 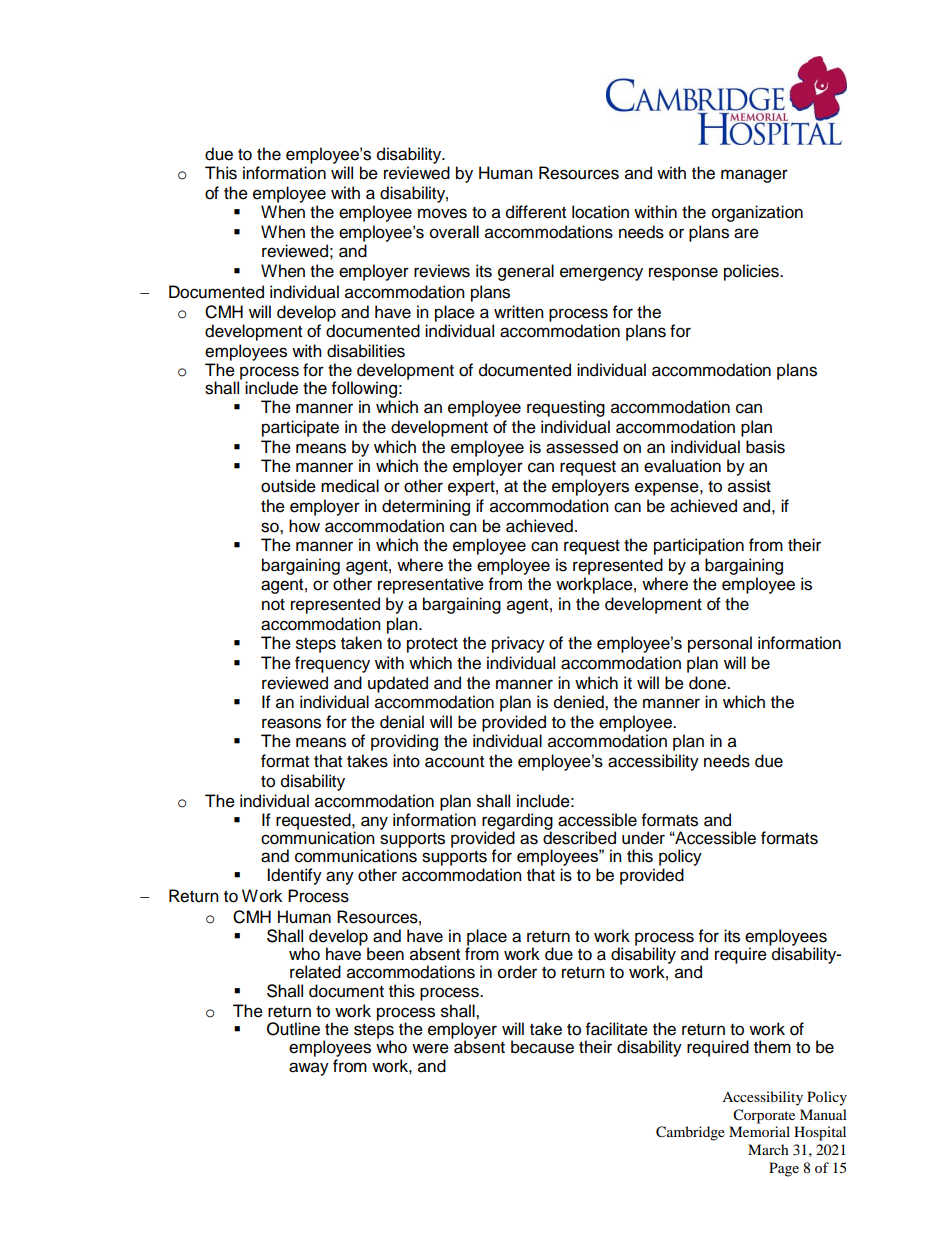 I want to click on participate, so click(x=300, y=428).
